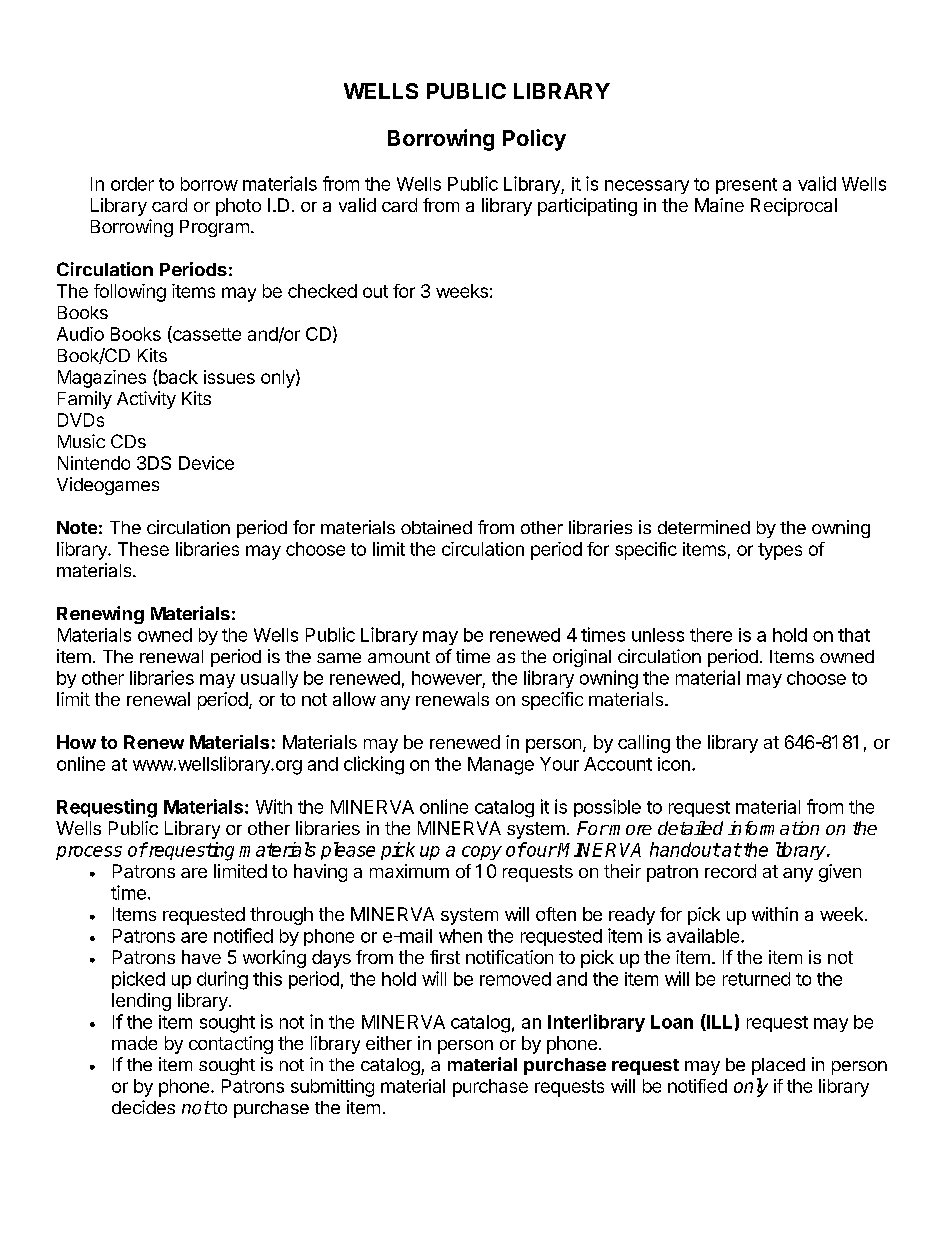 The image size is (952, 1233). I want to click on Activity, so click(146, 400).
